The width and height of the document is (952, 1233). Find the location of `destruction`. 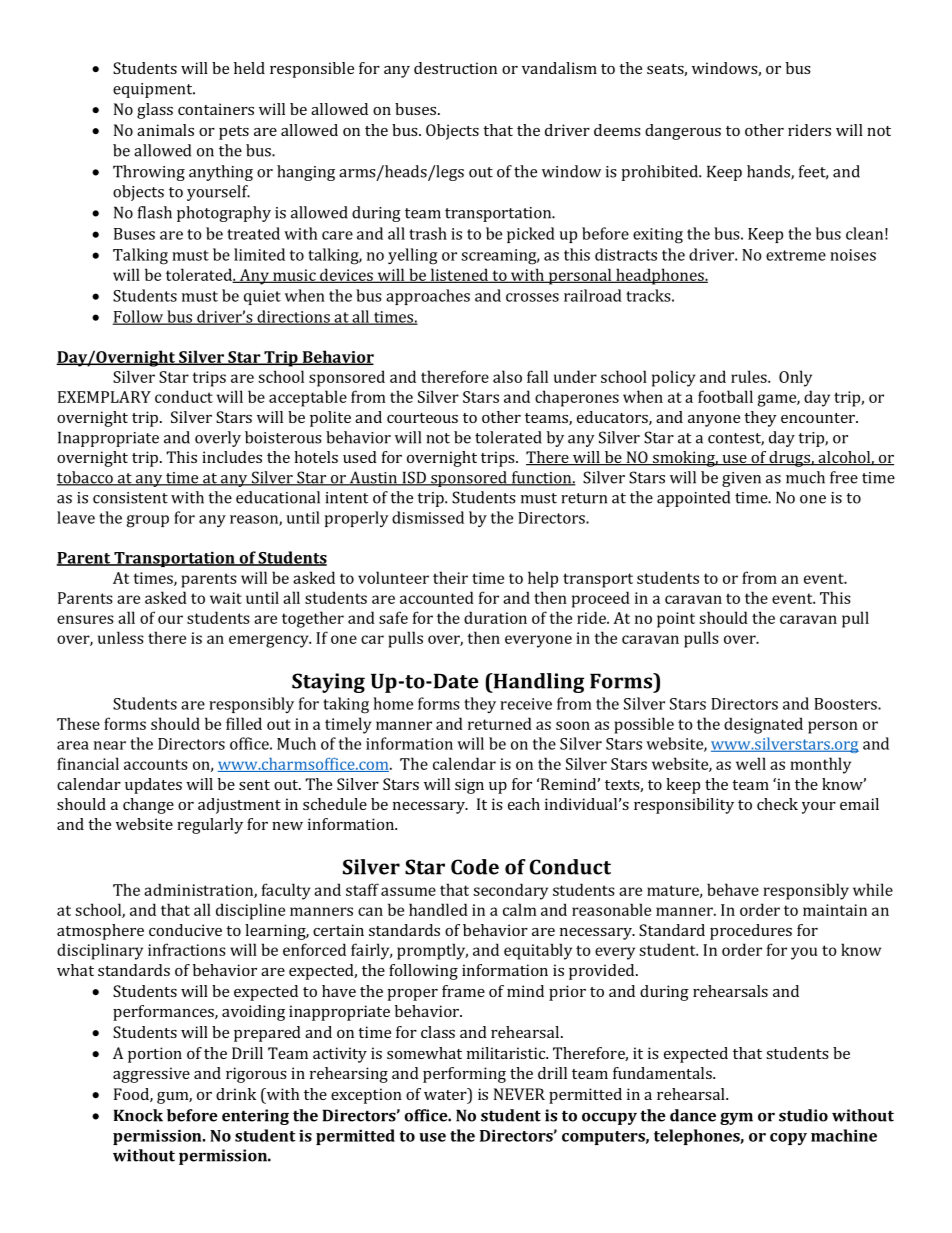

destruction is located at coordinates (455, 68).
